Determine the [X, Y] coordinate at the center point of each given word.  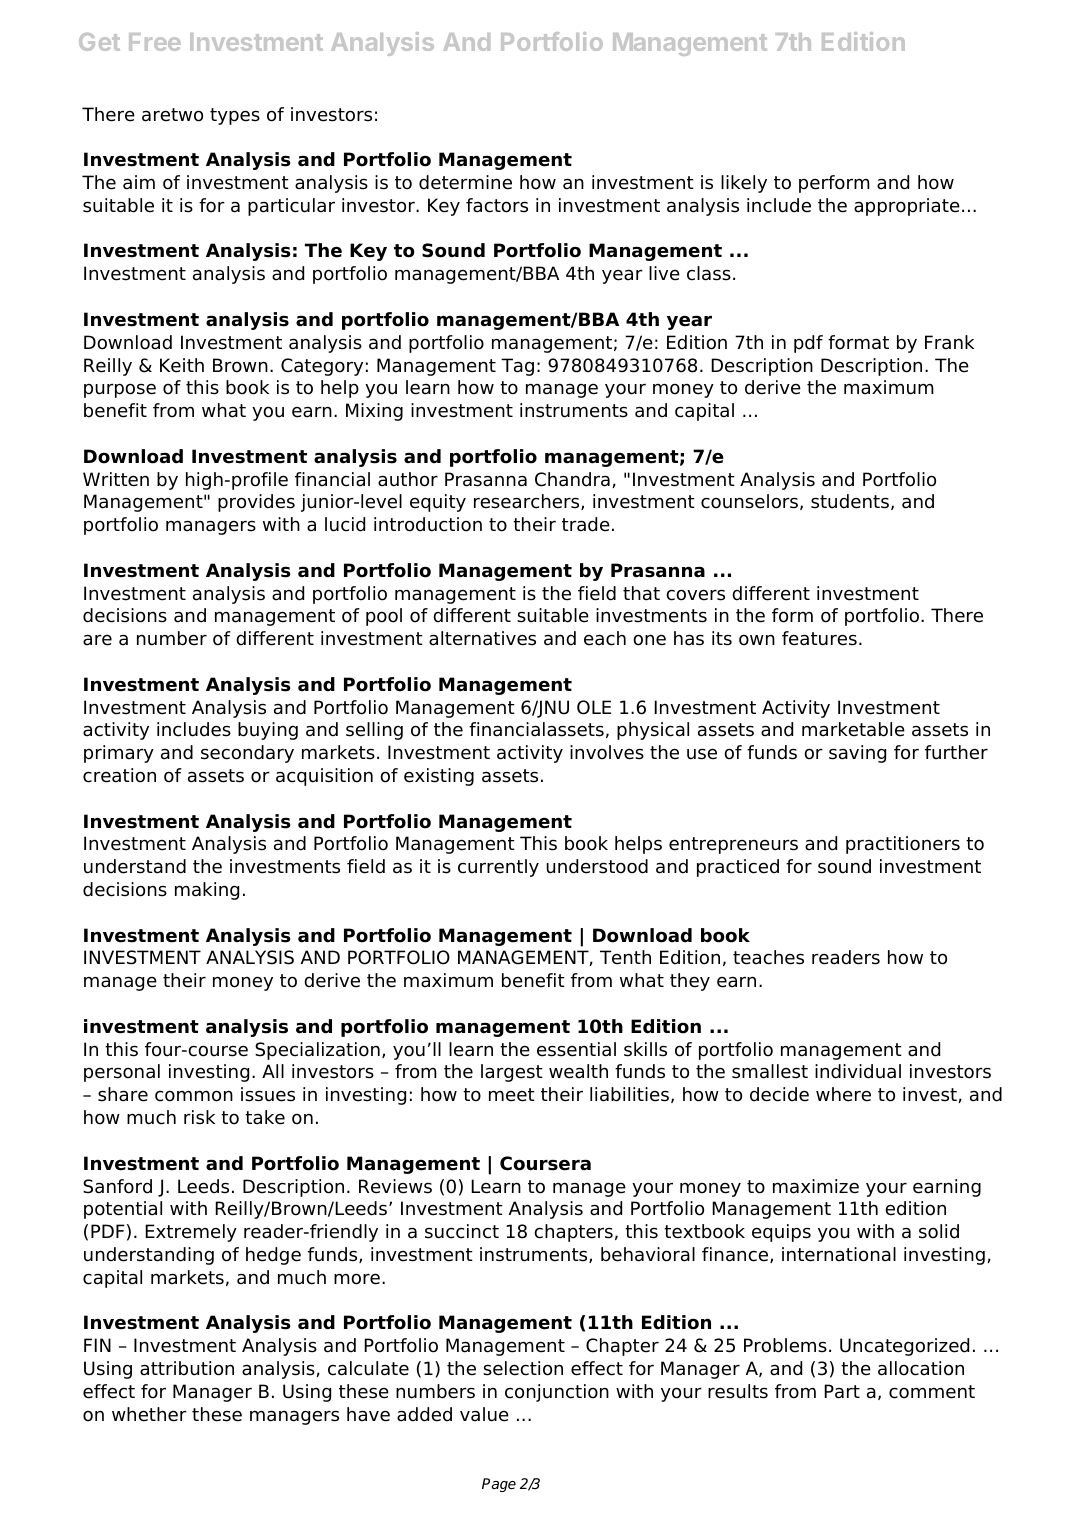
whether [149, 1414]
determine [465, 182]
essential [576, 1049]
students [850, 501]
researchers [528, 502]
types [235, 116]
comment [932, 1392]
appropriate [907, 207]
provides [256, 503]
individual [858, 1071]
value [484, 1414]
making [207, 891]
